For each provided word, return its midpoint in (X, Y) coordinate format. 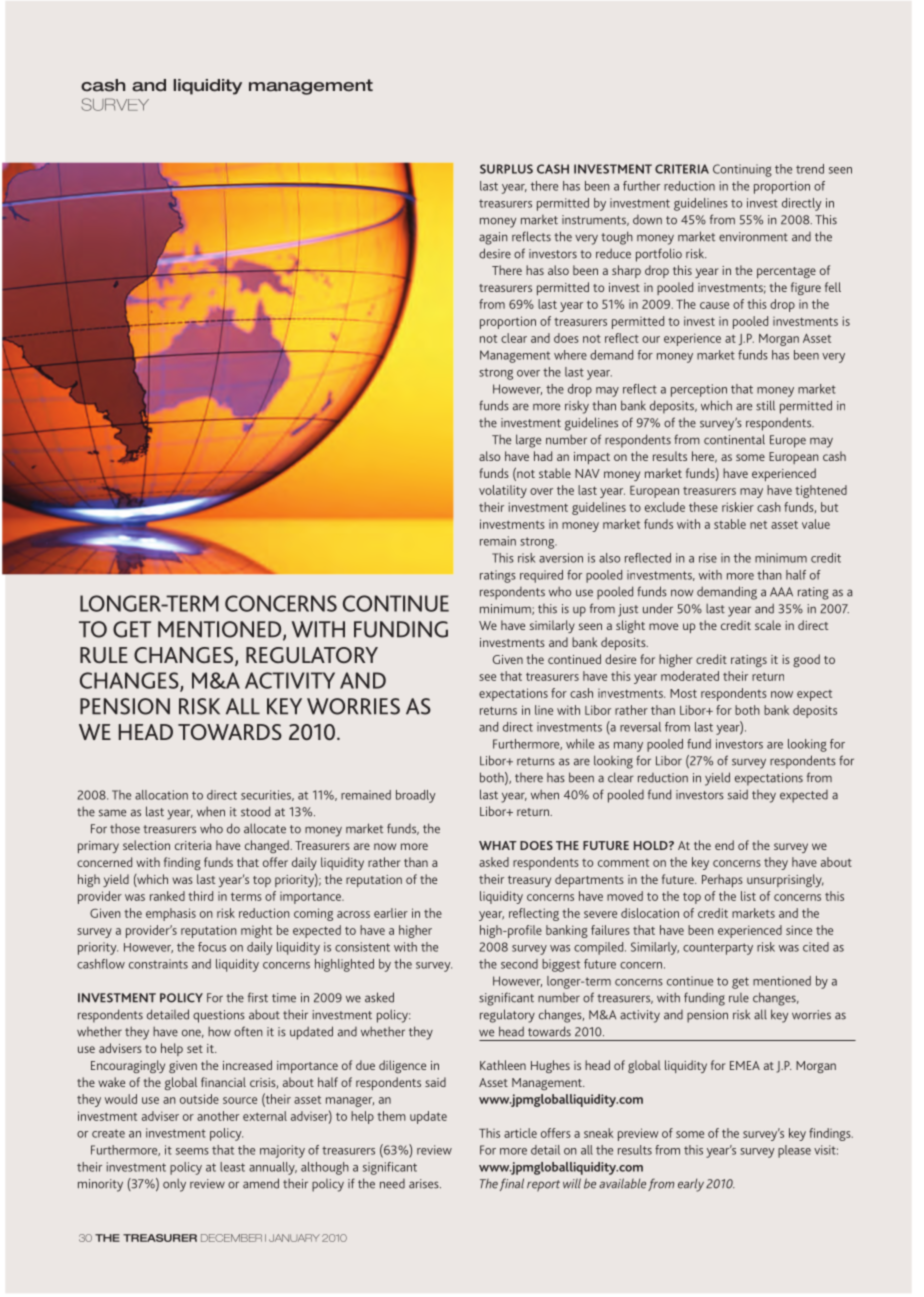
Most (683, 693)
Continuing (742, 170)
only (174, 1185)
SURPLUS (506, 169)
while (580, 744)
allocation (161, 795)
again (493, 238)
